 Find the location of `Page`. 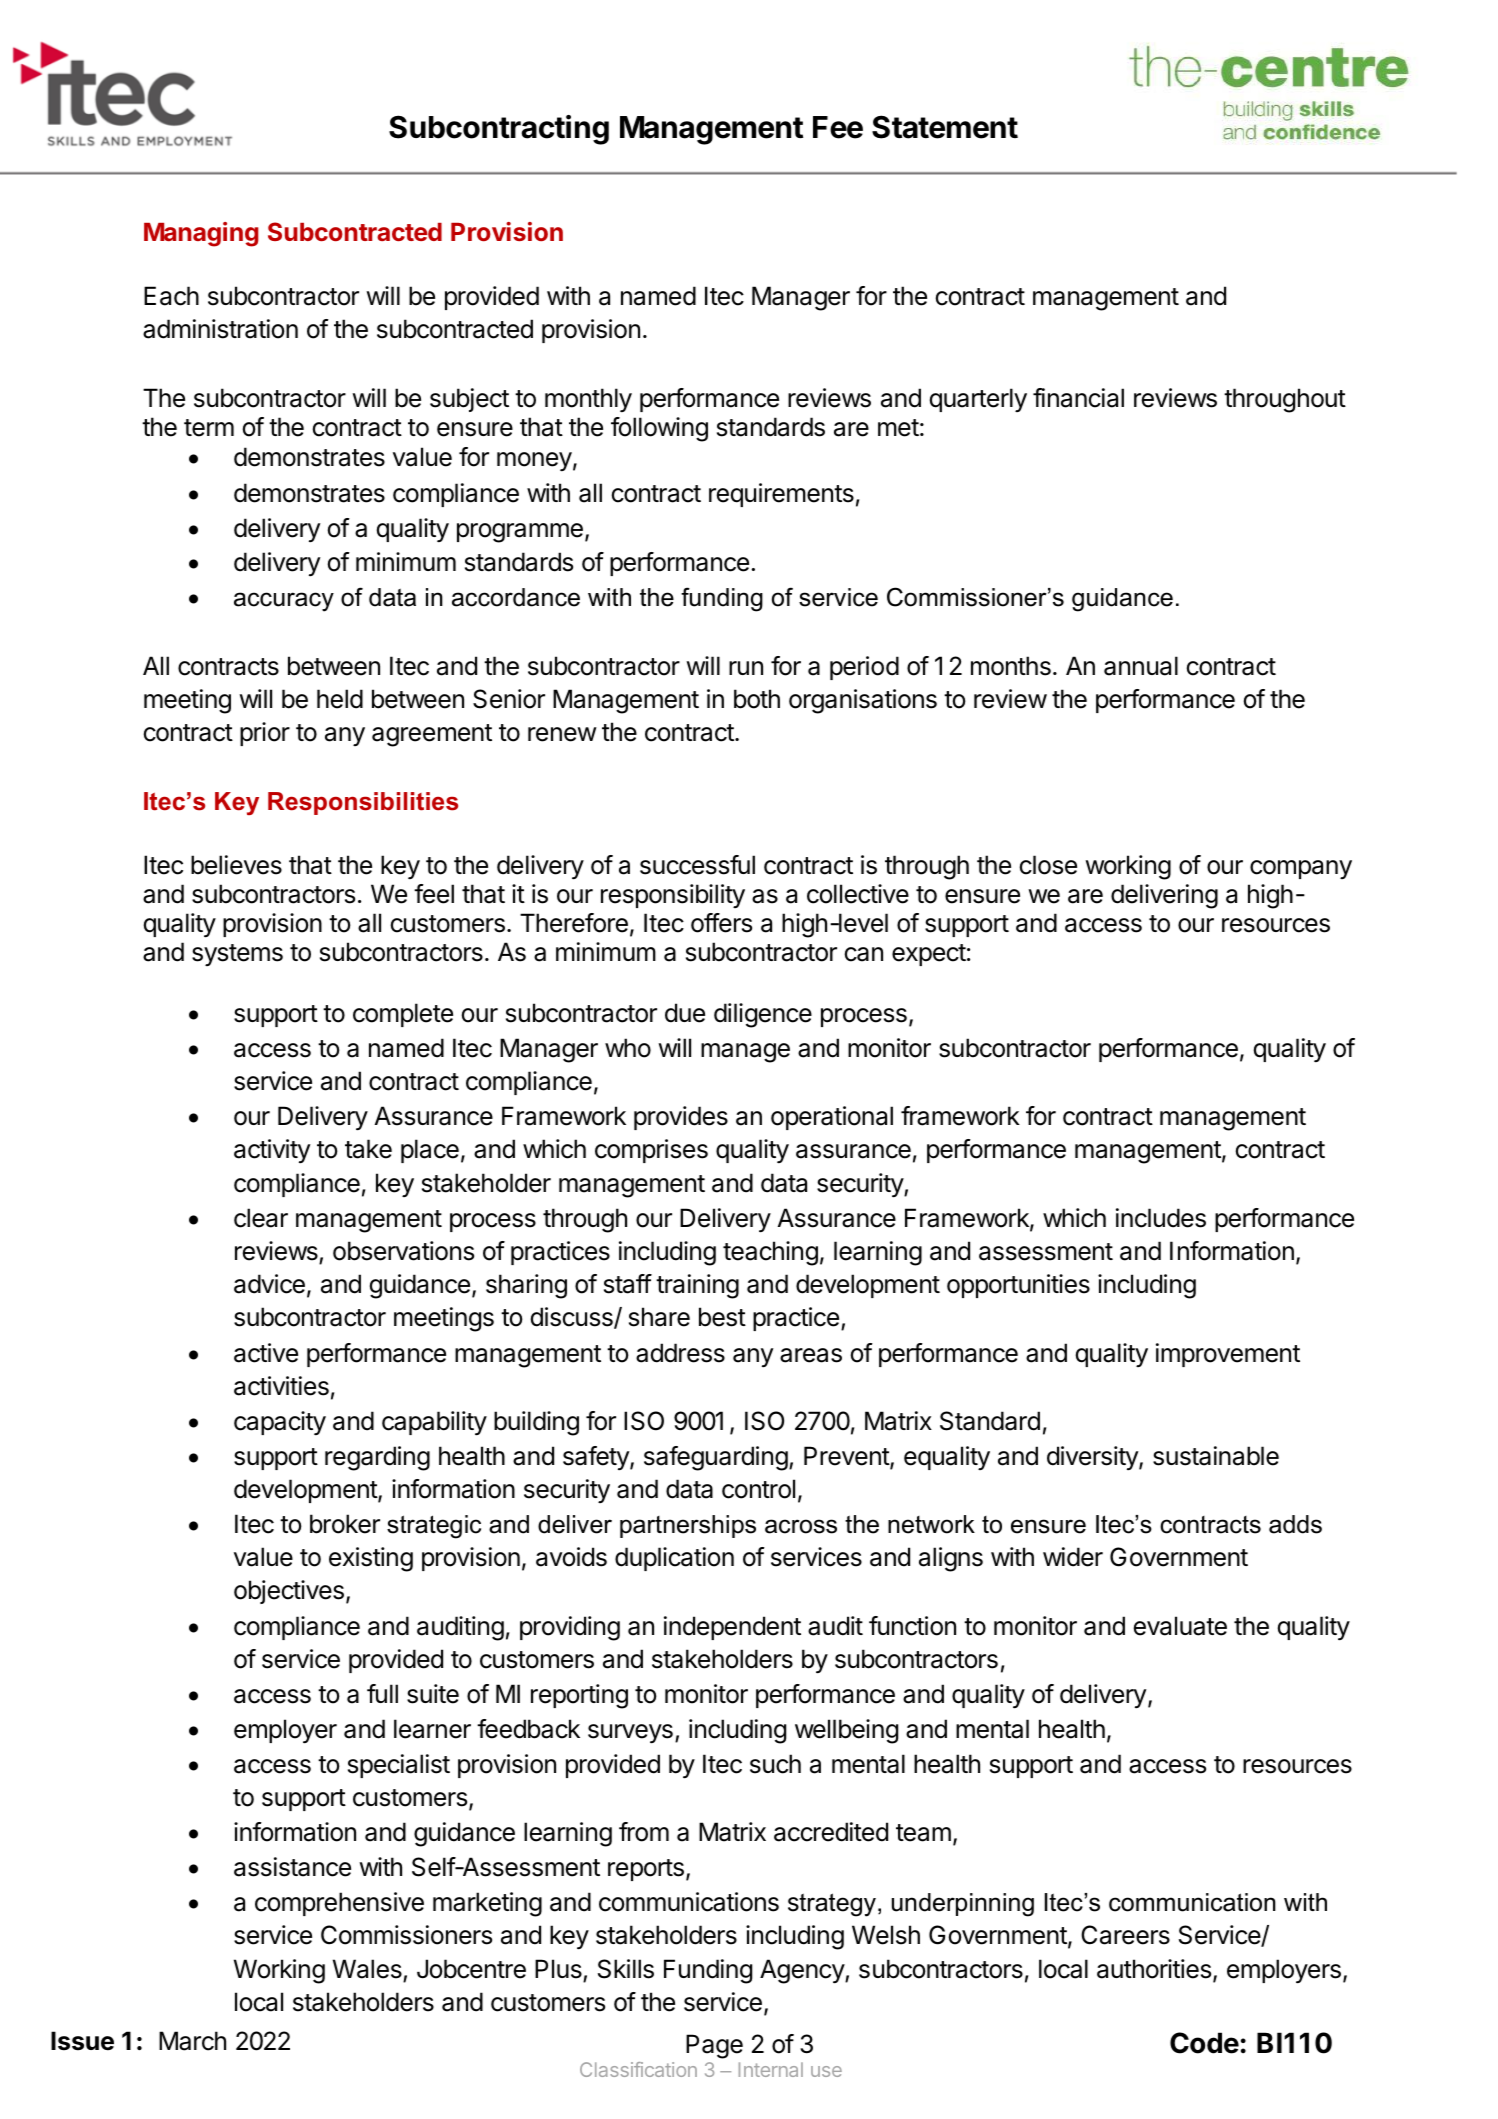

Page is located at coordinates (714, 2046).
